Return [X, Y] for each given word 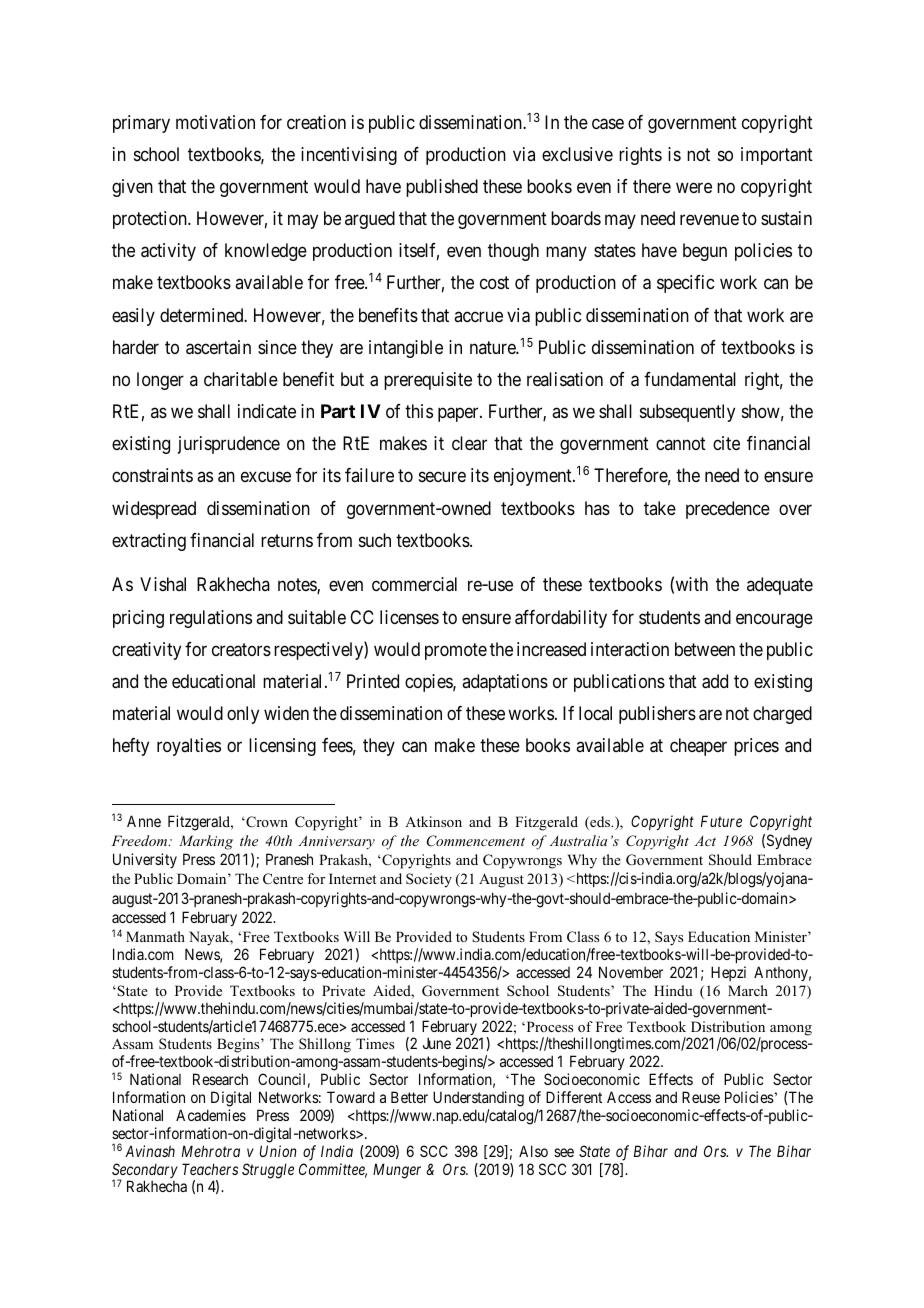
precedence [728, 510]
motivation [215, 122]
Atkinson [433, 821]
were [694, 188]
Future [721, 821]
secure [442, 477]
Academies [211, 1115]
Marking [206, 842]
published [442, 188]
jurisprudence [229, 445]
